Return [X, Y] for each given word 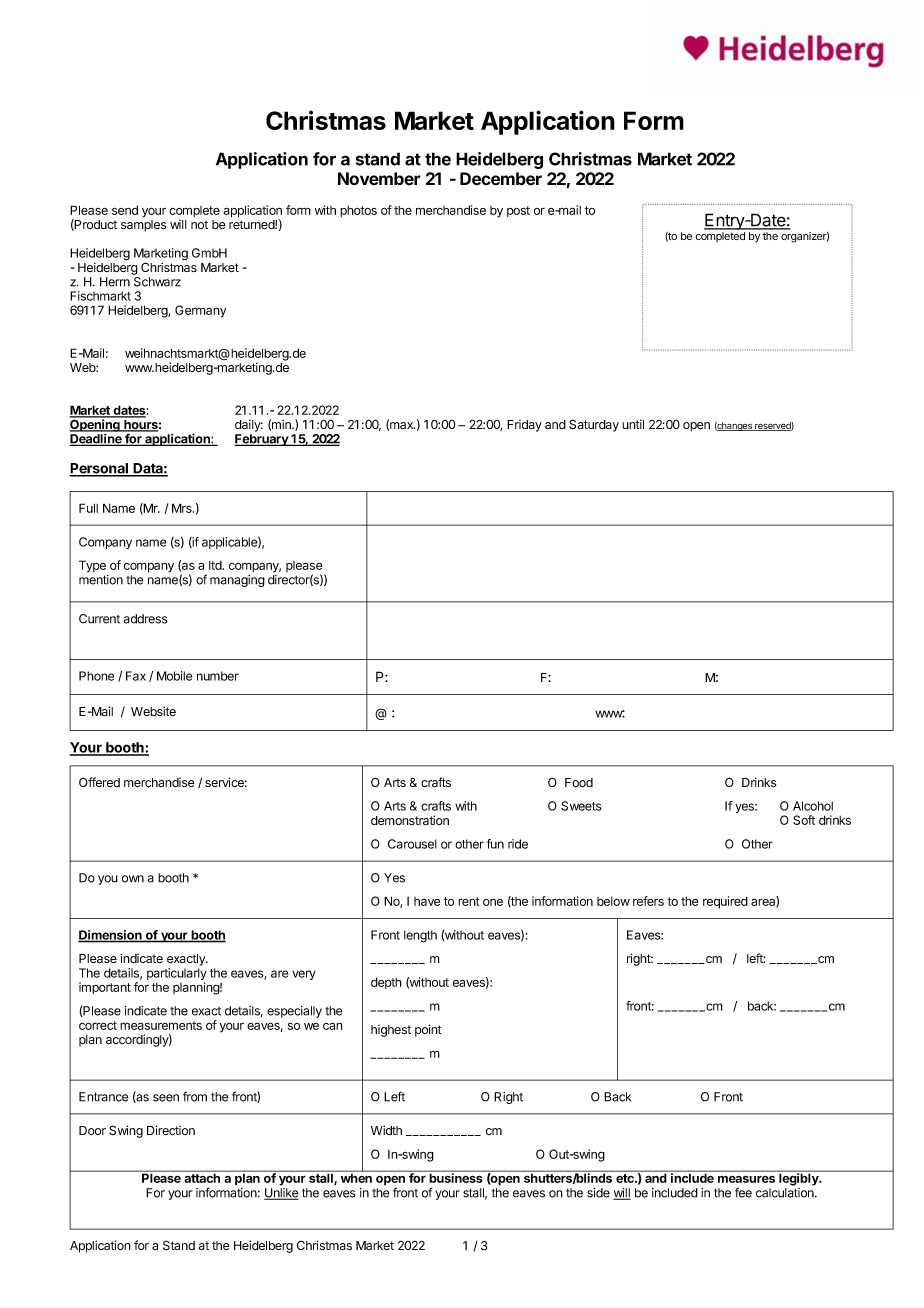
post [518, 211]
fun [495, 844]
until [633, 424]
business [456, 1177]
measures [746, 1179]
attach [202, 1177]
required [725, 902]
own [133, 879]
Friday [524, 426]
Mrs [183, 508]
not [199, 224]
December [501, 179]
